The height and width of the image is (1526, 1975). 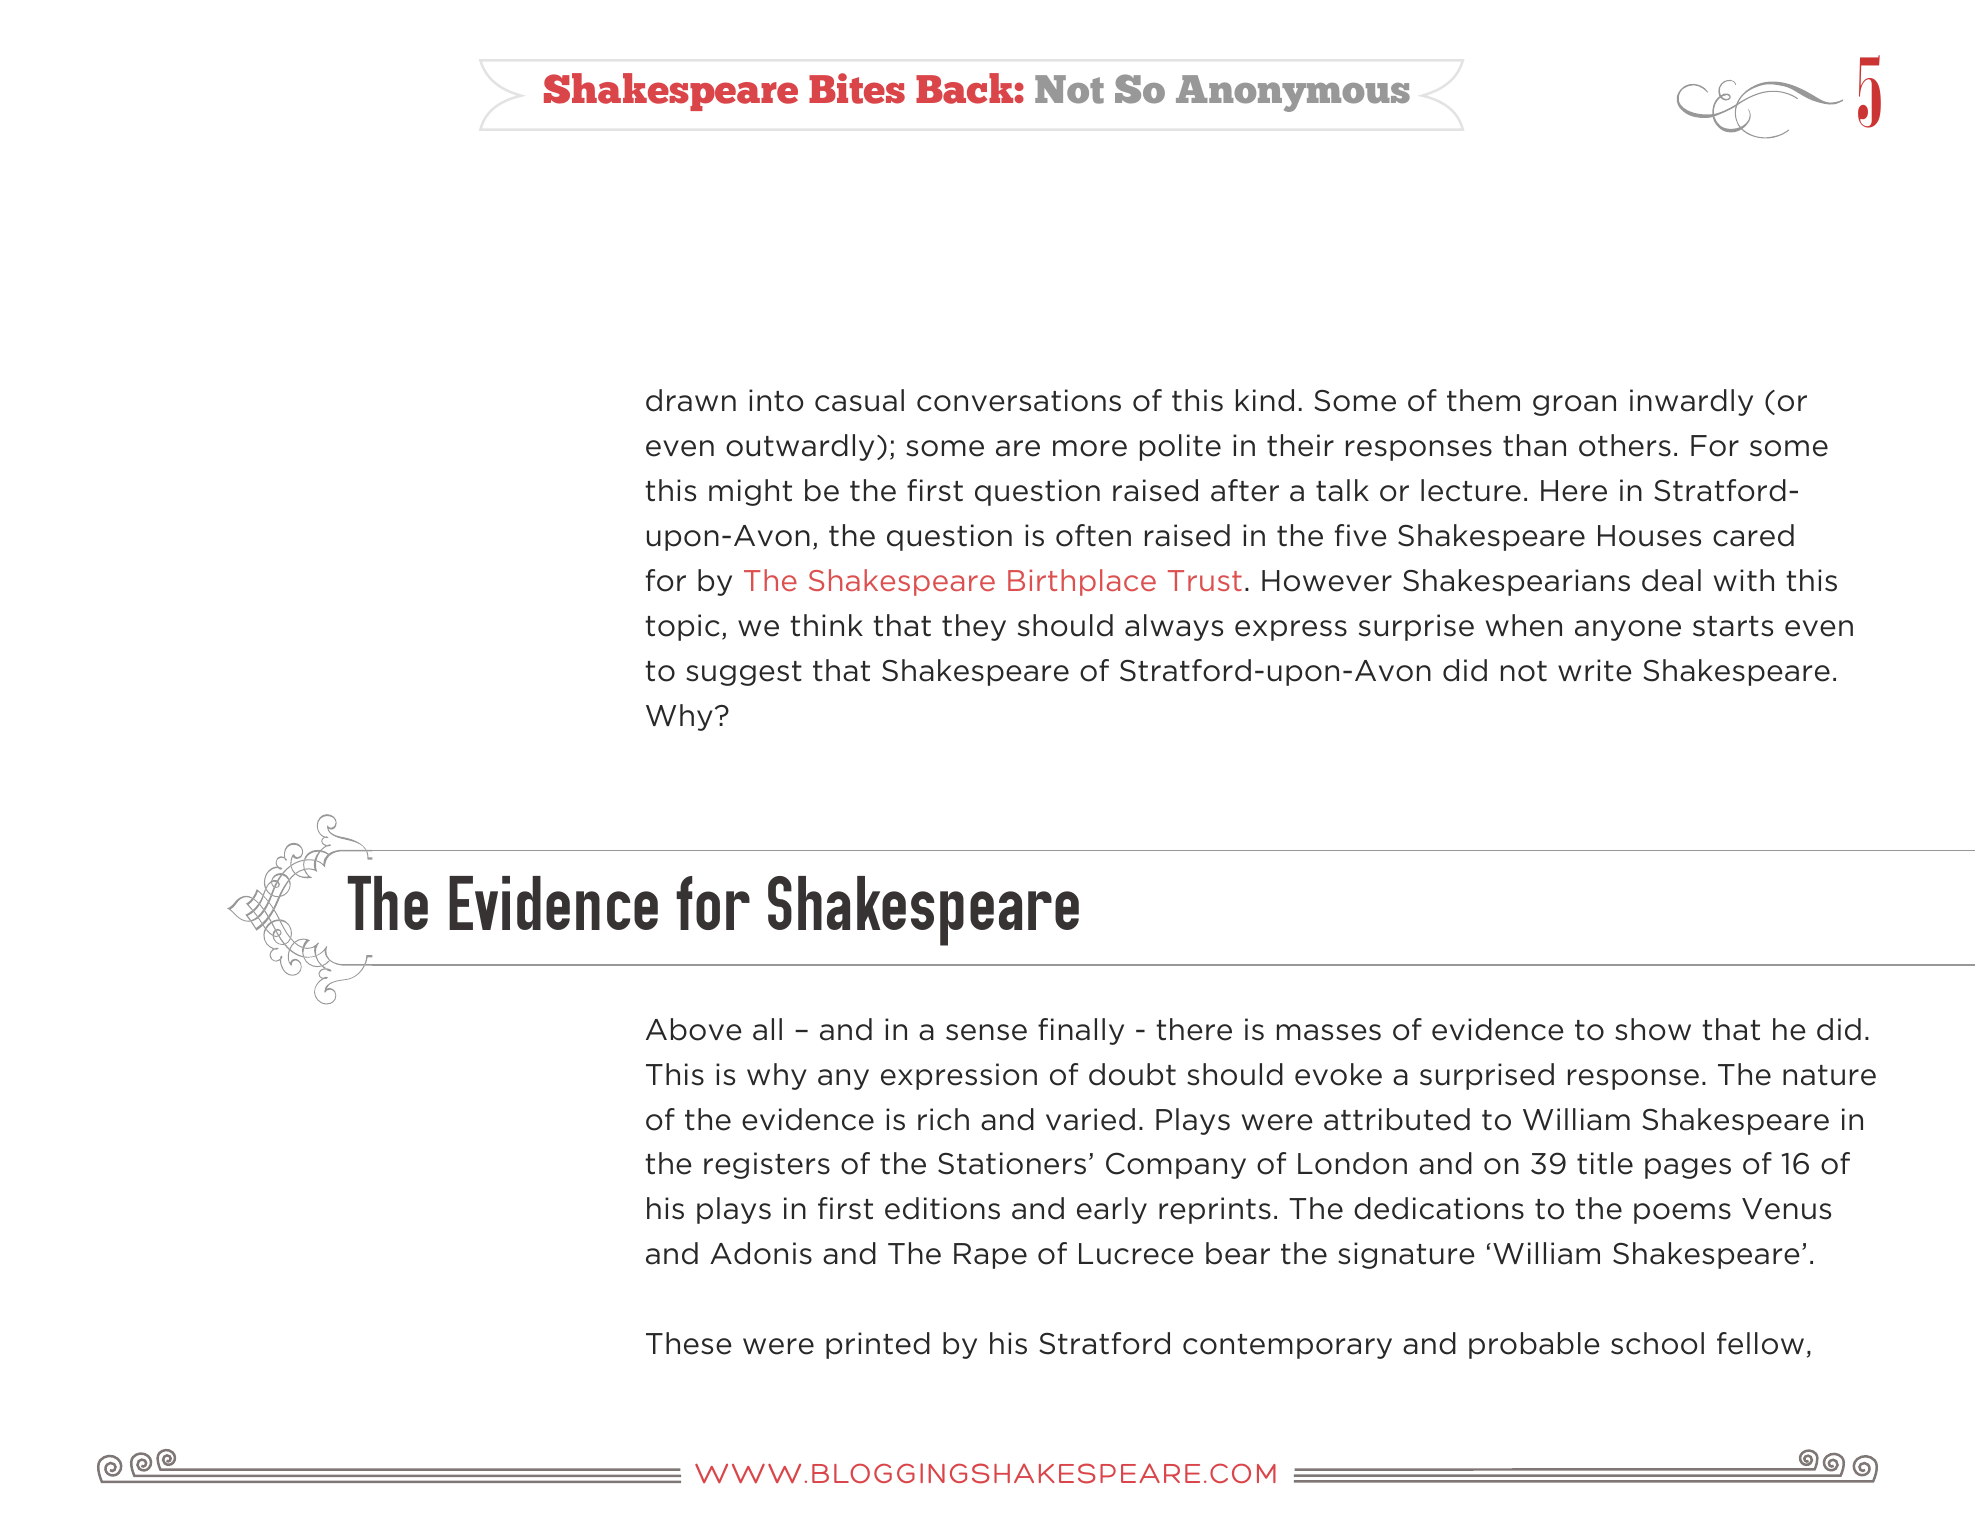 I want to click on suggest, so click(x=744, y=673).
